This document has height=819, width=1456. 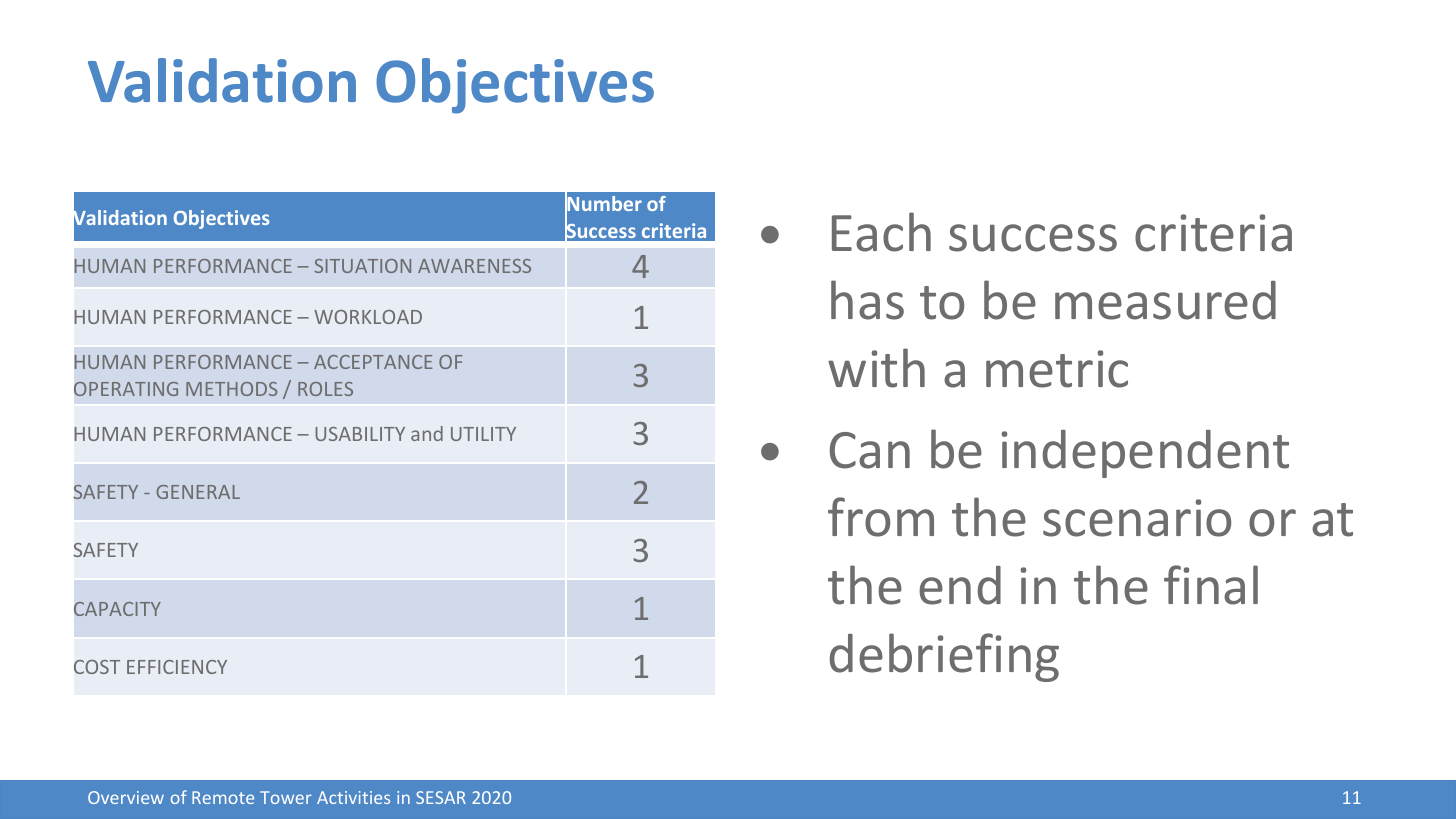 What do you see at coordinates (198, 492) in the document?
I see `GENERAL` at bounding box center [198, 492].
